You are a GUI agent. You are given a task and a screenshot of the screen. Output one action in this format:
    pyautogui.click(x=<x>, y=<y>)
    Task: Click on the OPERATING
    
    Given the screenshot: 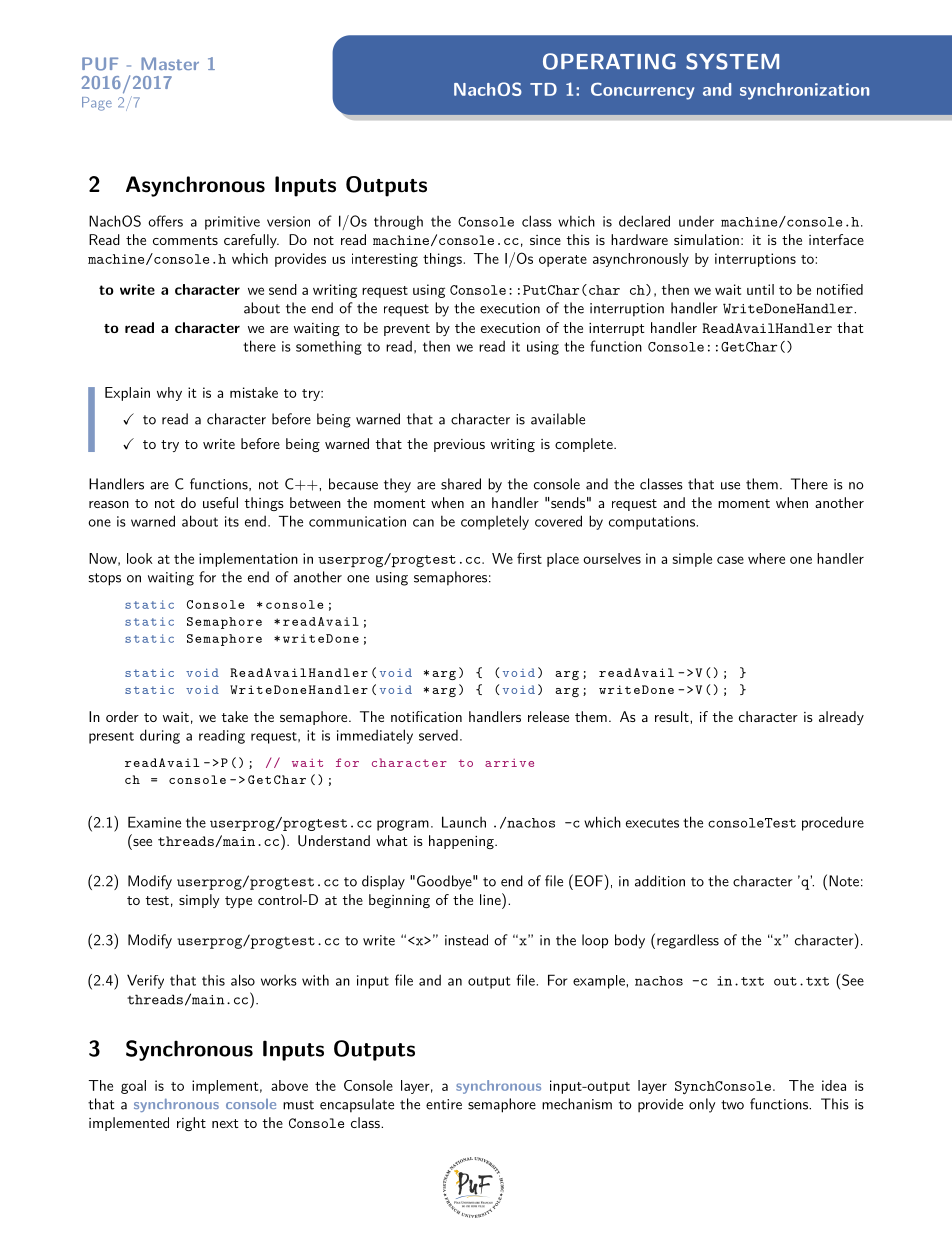 What is the action you would take?
    pyautogui.click(x=609, y=61)
